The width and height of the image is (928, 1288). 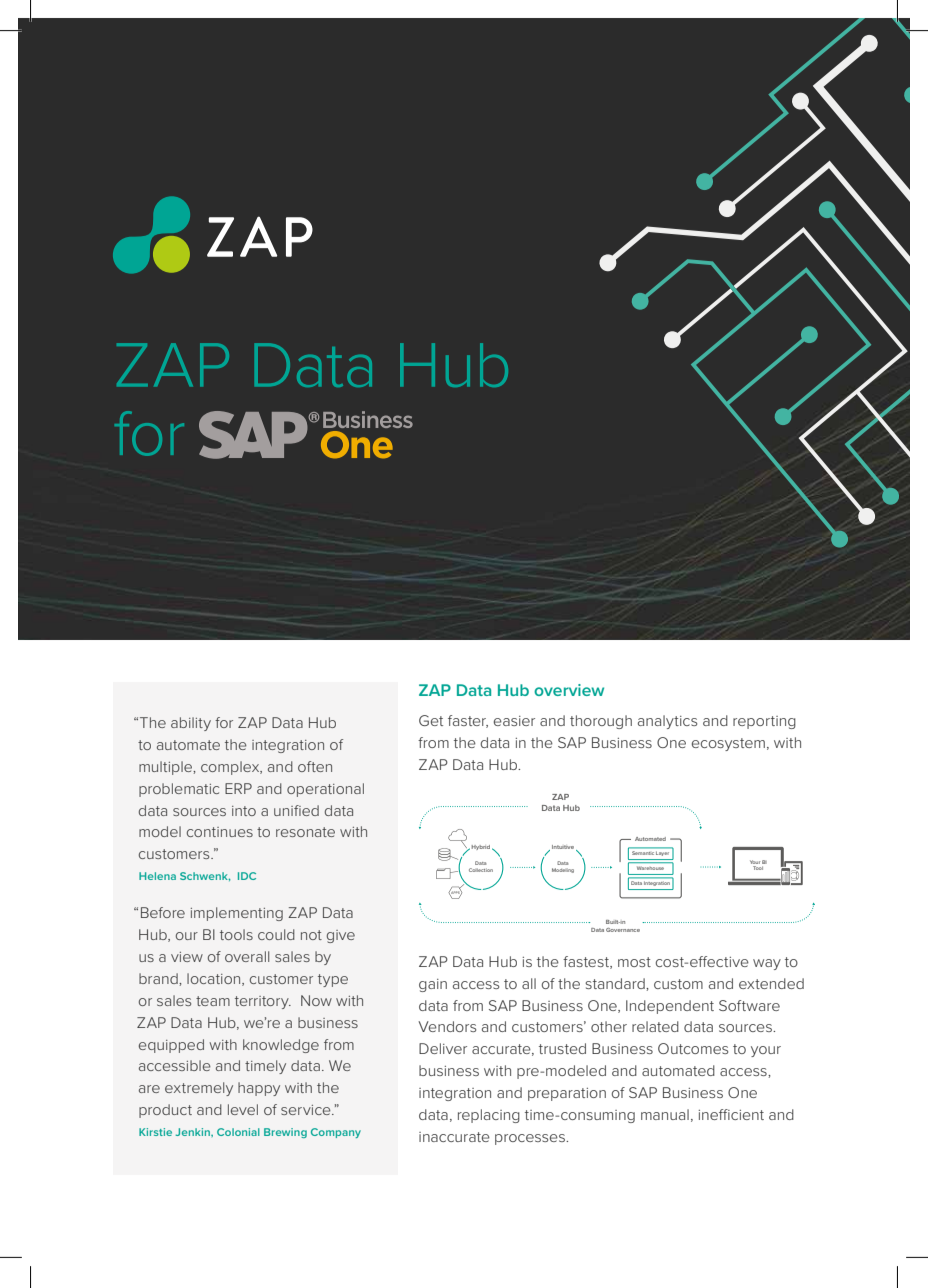 What do you see at coordinates (670, 1007) in the image?
I see `Independent` at bounding box center [670, 1007].
